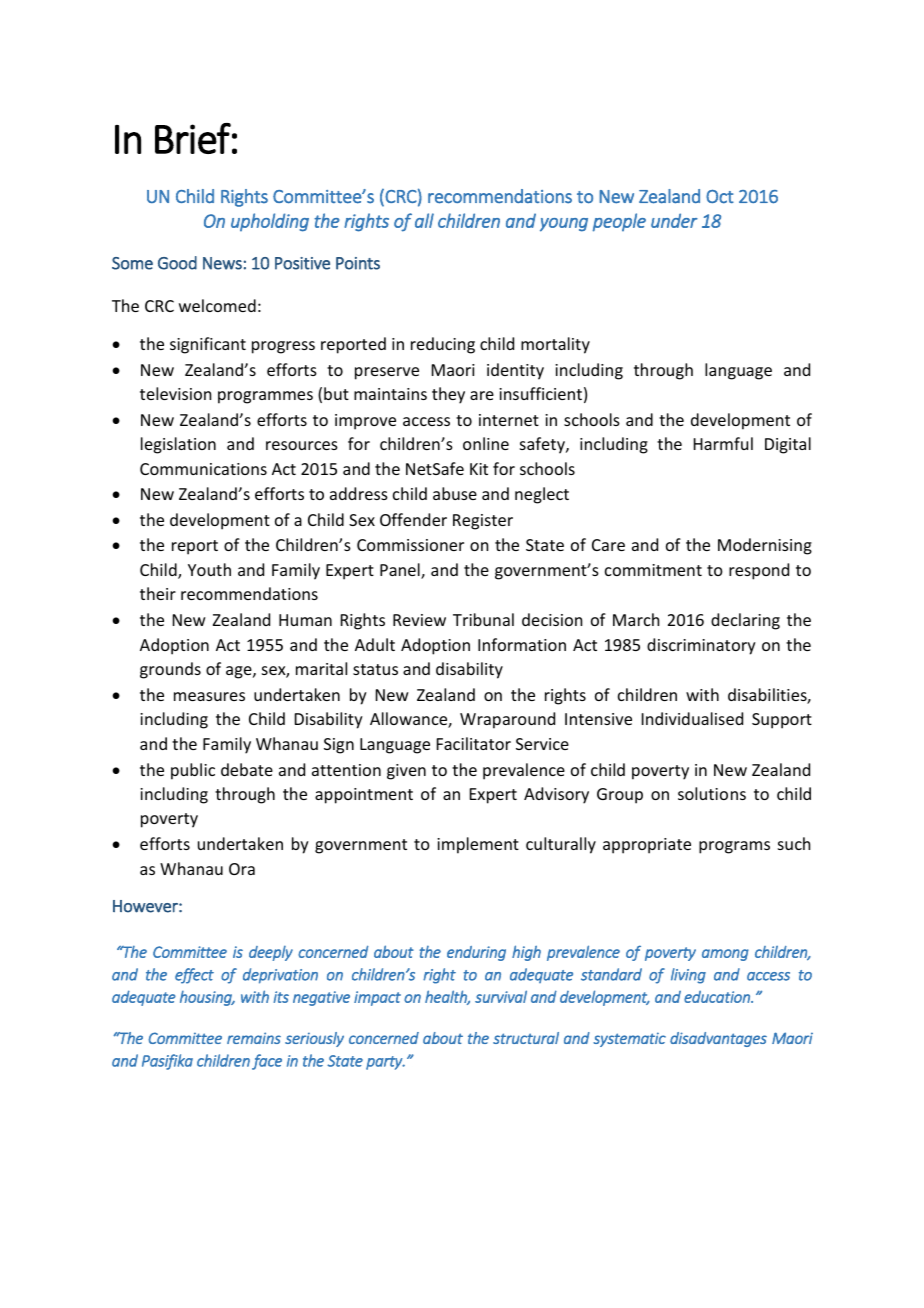 Image resolution: width=924 pixels, height=1308 pixels. Describe the element at coordinates (734, 847) in the page. I see `programs` at that location.
